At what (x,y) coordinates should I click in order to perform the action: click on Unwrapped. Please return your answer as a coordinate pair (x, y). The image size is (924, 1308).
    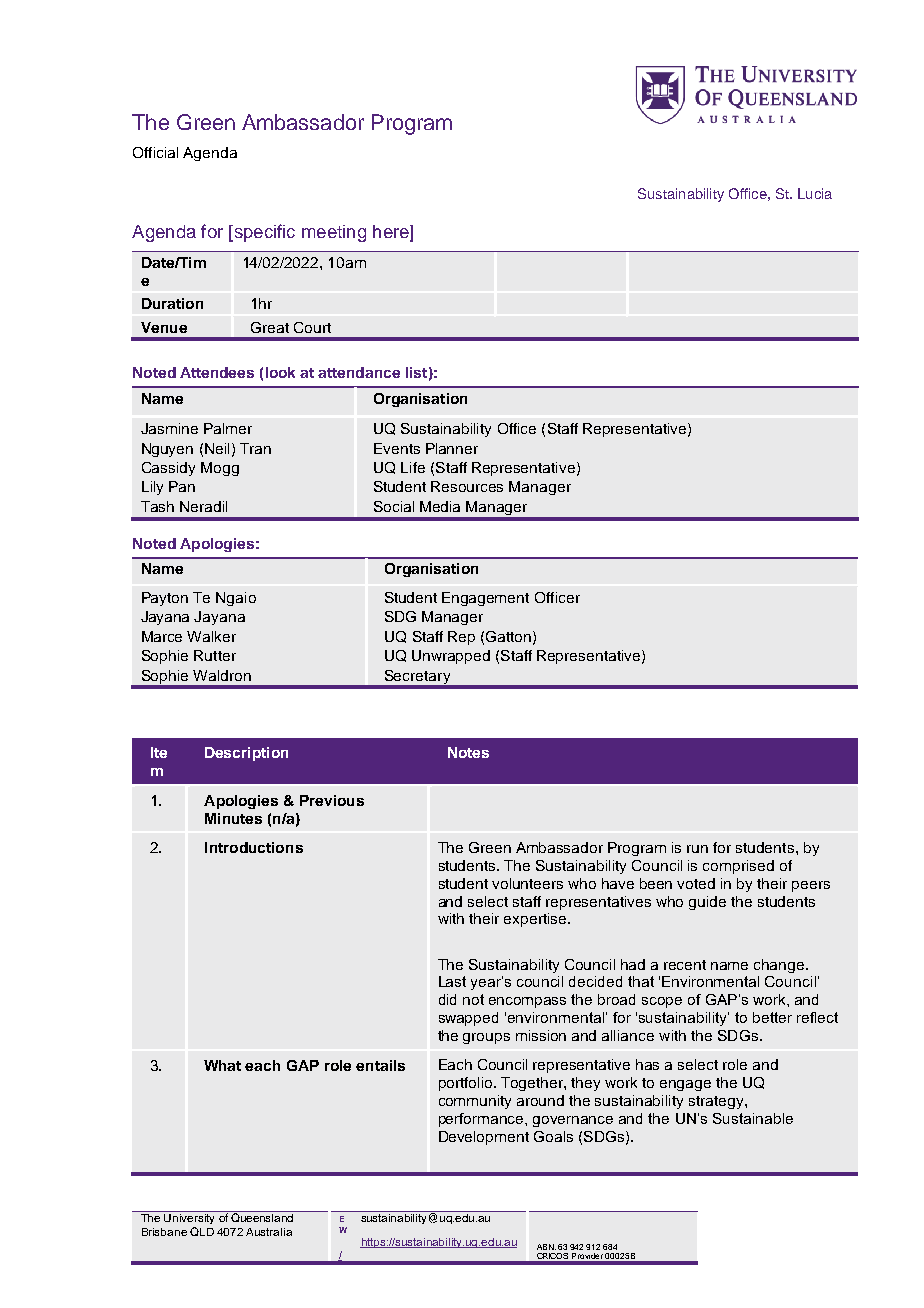
    Looking at the image, I should click on (451, 657).
